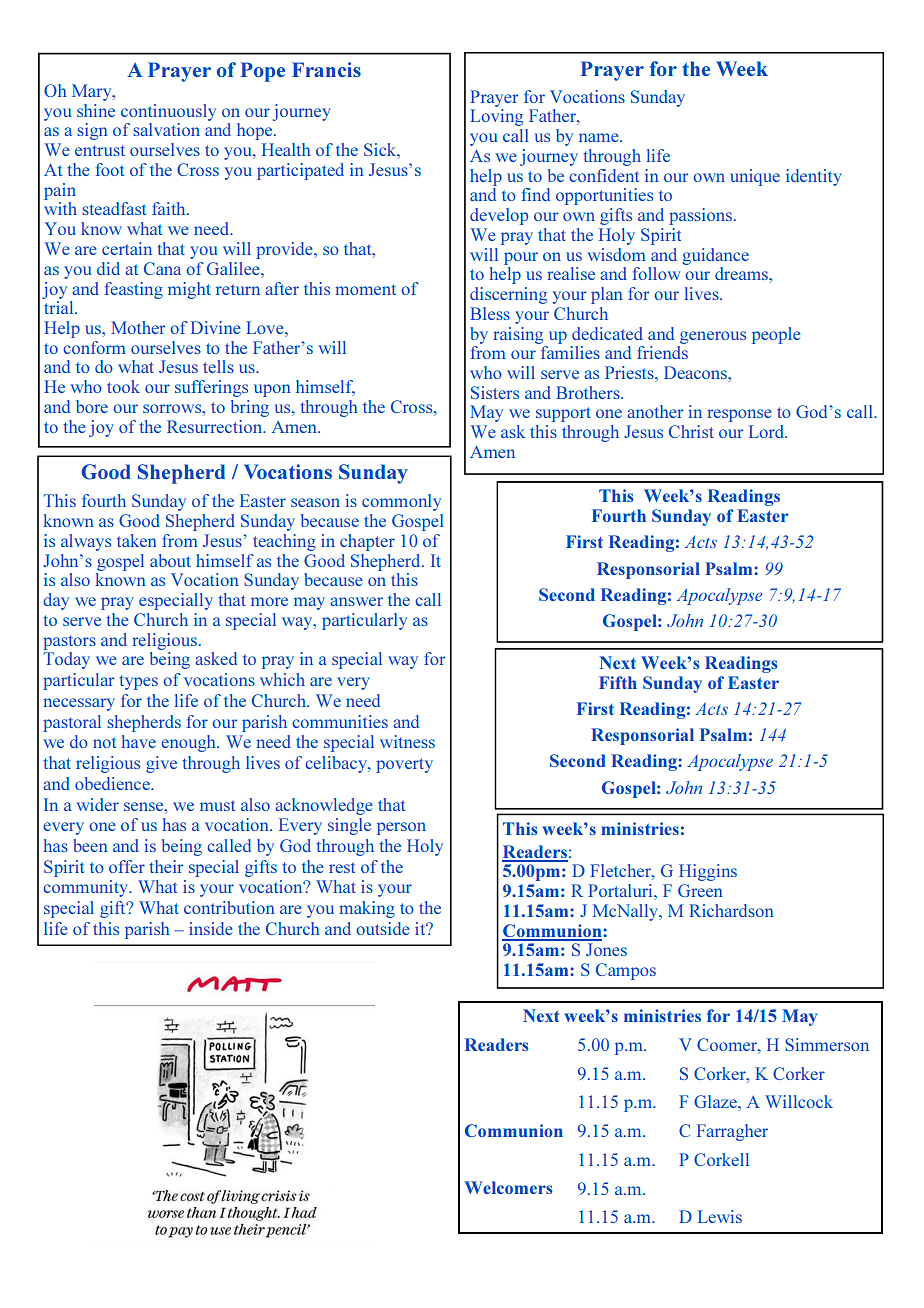  What do you see at coordinates (691, 431) in the image?
I see `Christ` at bounding box center [691, 431].
